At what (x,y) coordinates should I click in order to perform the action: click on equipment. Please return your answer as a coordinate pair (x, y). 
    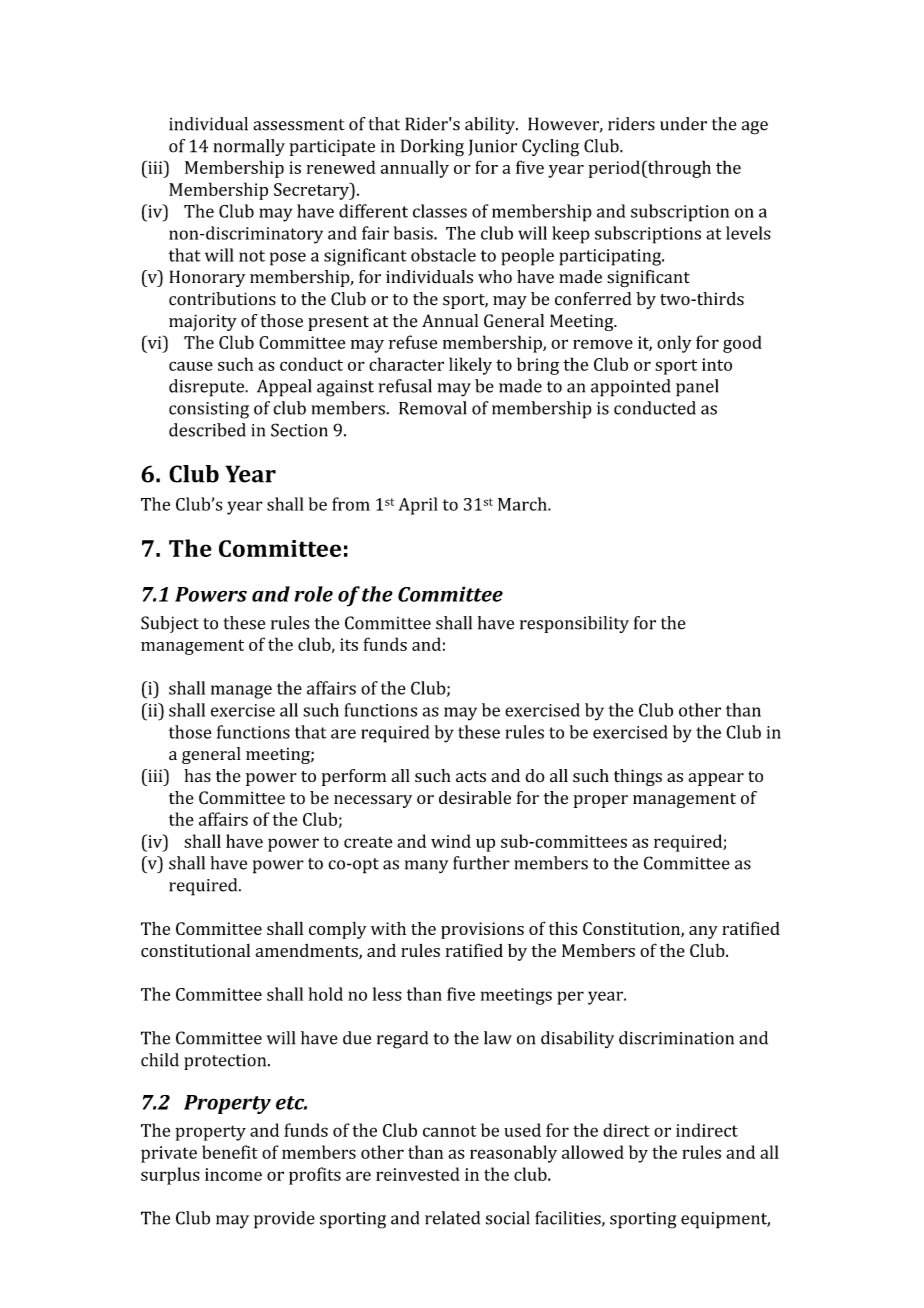
    Looking at the image, I should click on (725, 1220).
